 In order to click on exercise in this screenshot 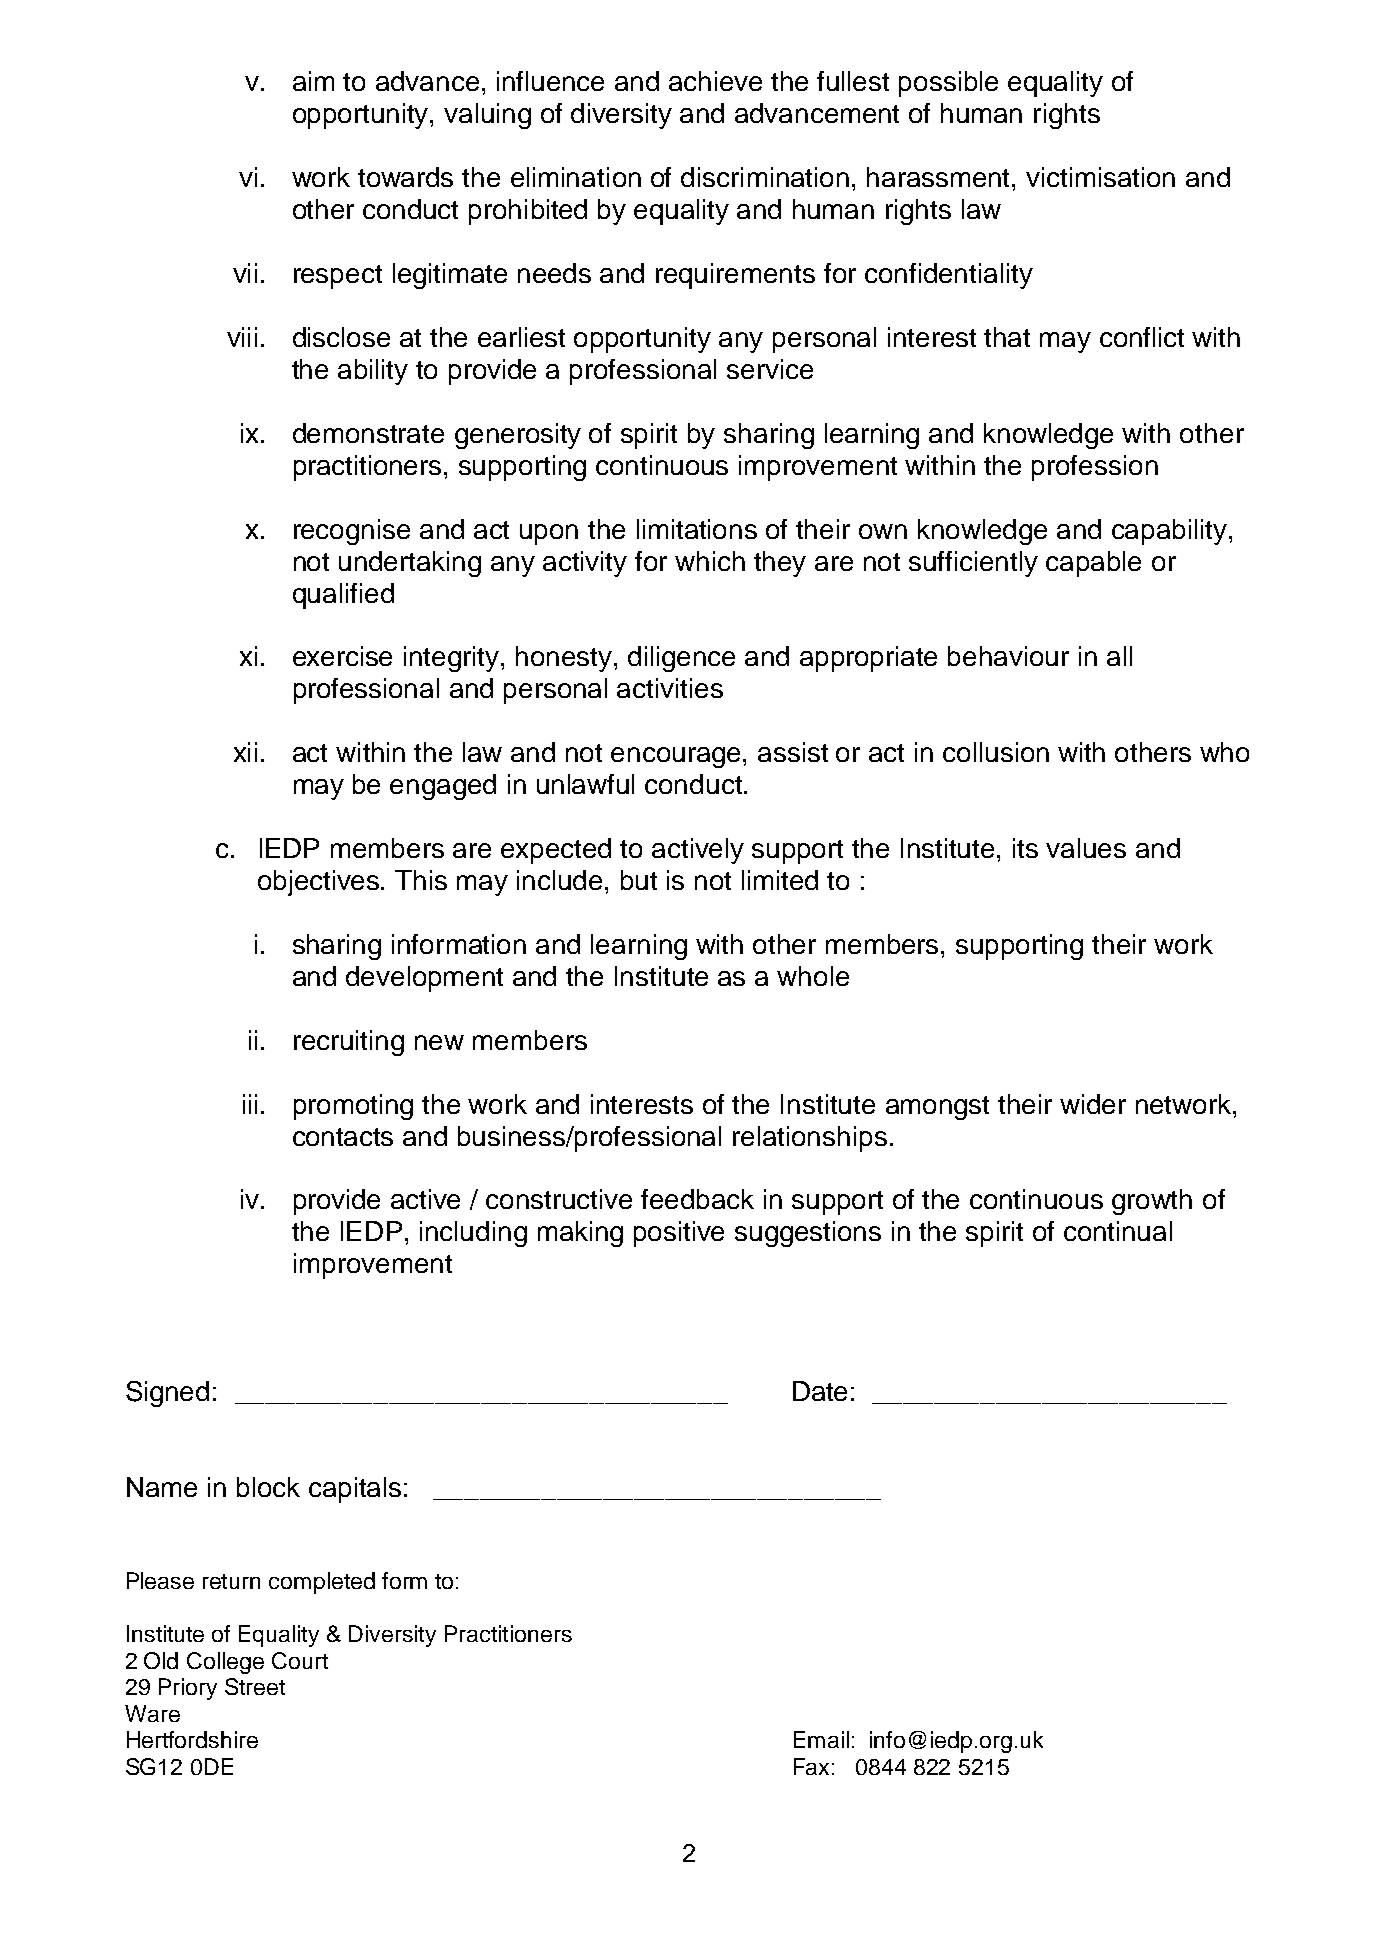, I will do `click(342, 656)`.
